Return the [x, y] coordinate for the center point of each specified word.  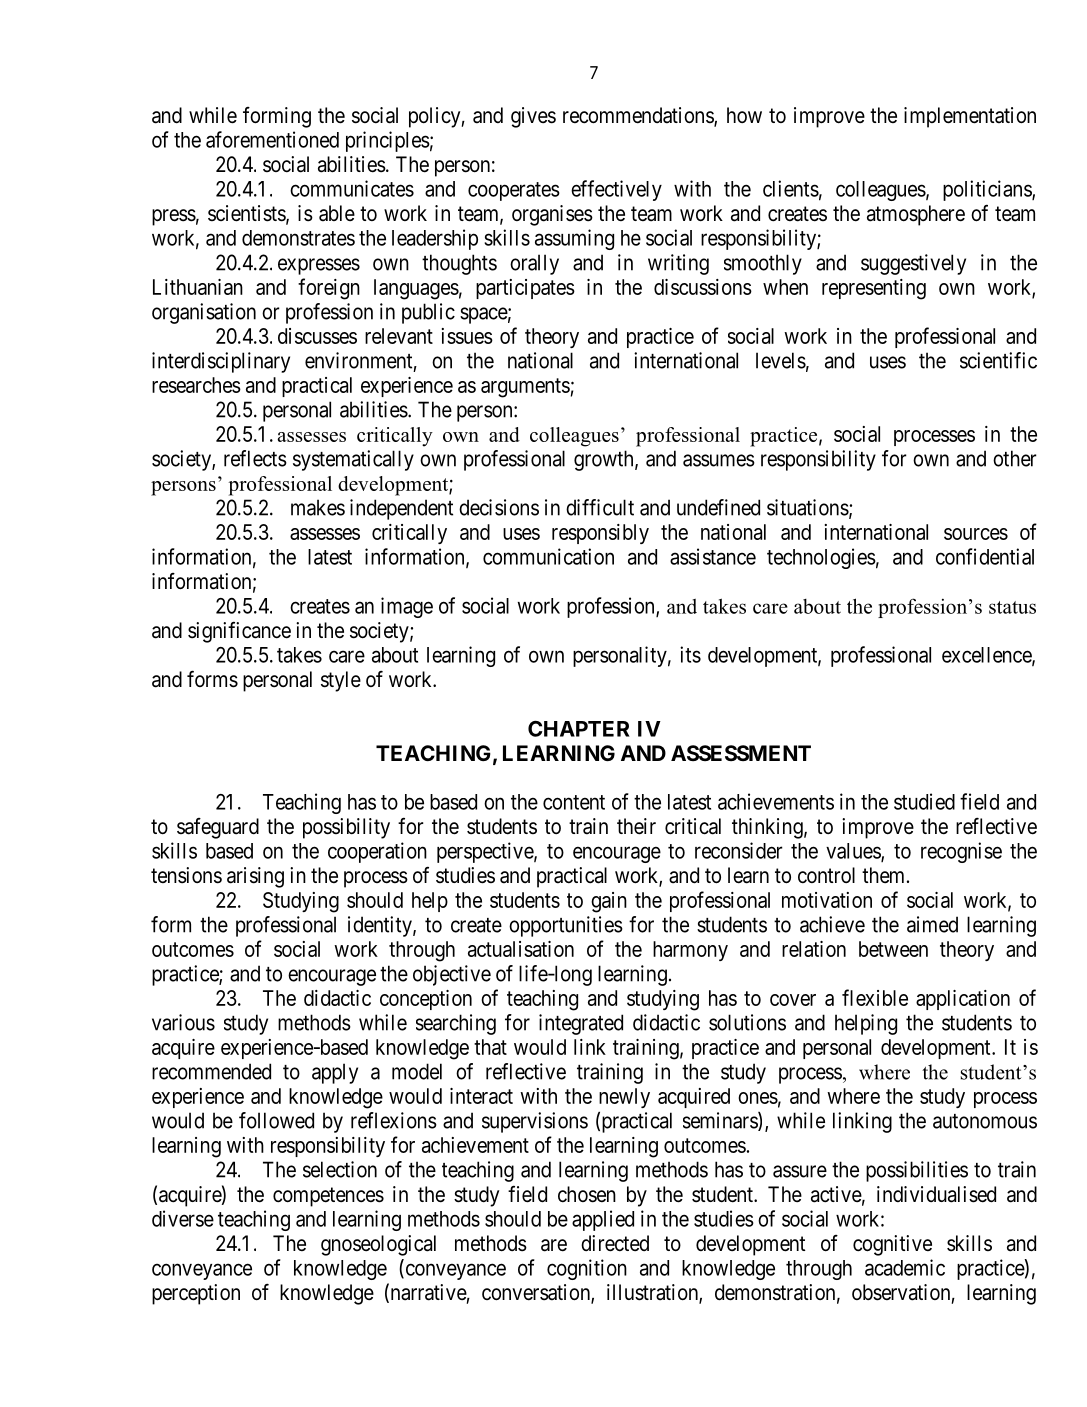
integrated [581, 1024]
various [183, 1022]
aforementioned [272, 139]
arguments [525, 388]
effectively [616, 190]
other [1015, 458]
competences [328, 1197]
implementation [970, 117]
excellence [987, 656]
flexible [875, 997]
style [341, 681]
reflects [255, 458]
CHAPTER [579, 729]
